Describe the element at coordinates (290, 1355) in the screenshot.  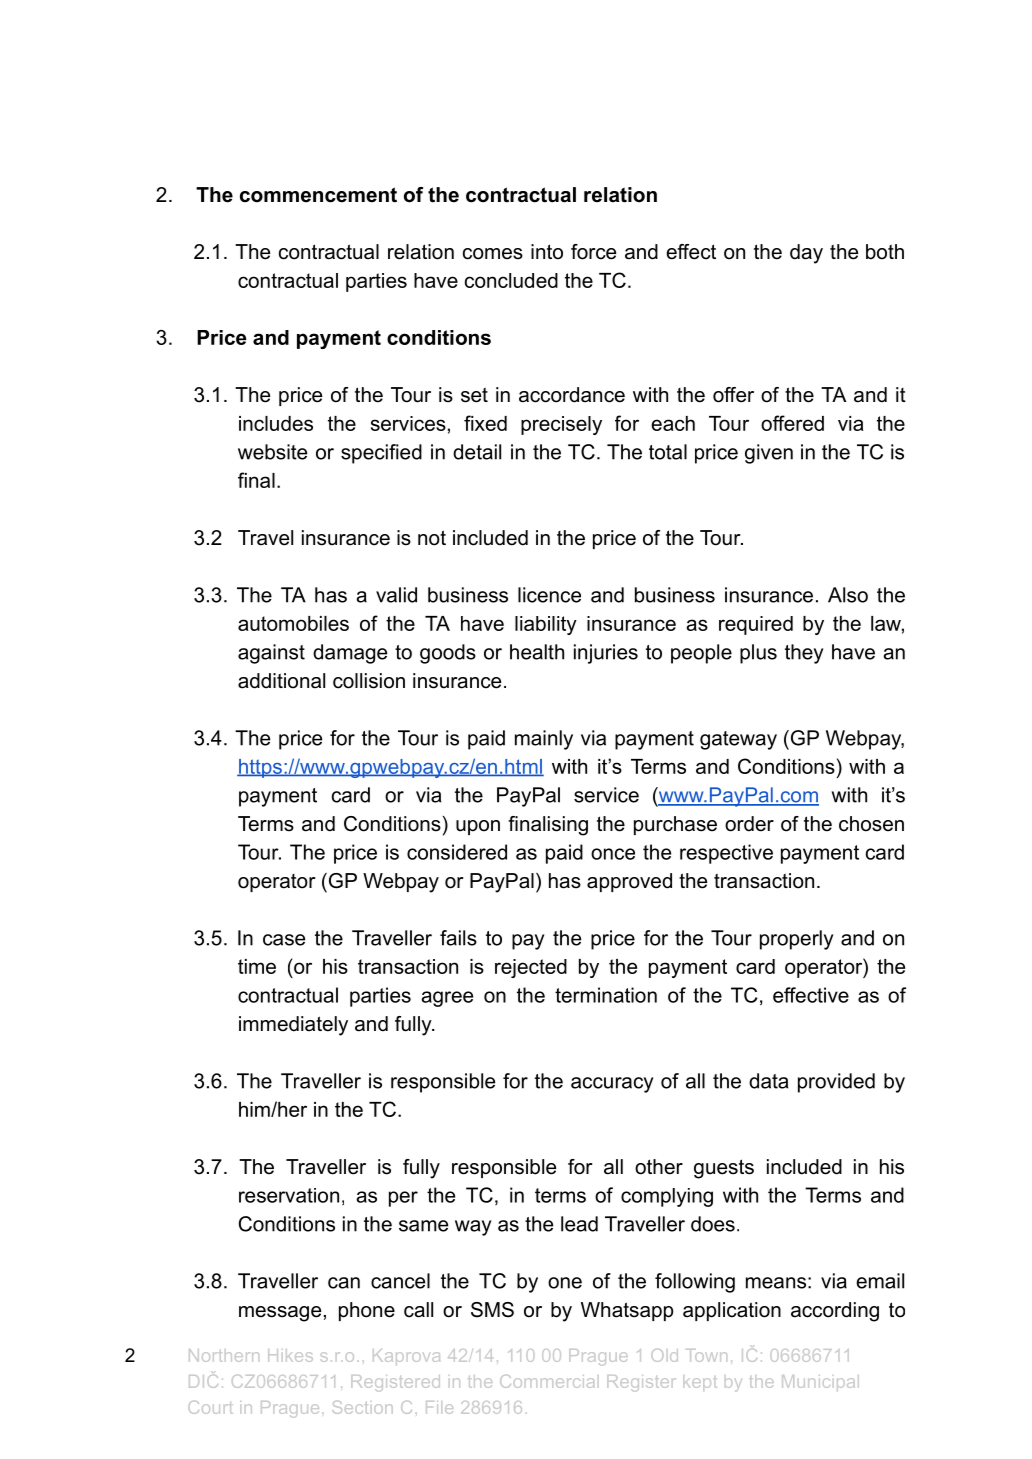
I see `Hikes` at that location.
